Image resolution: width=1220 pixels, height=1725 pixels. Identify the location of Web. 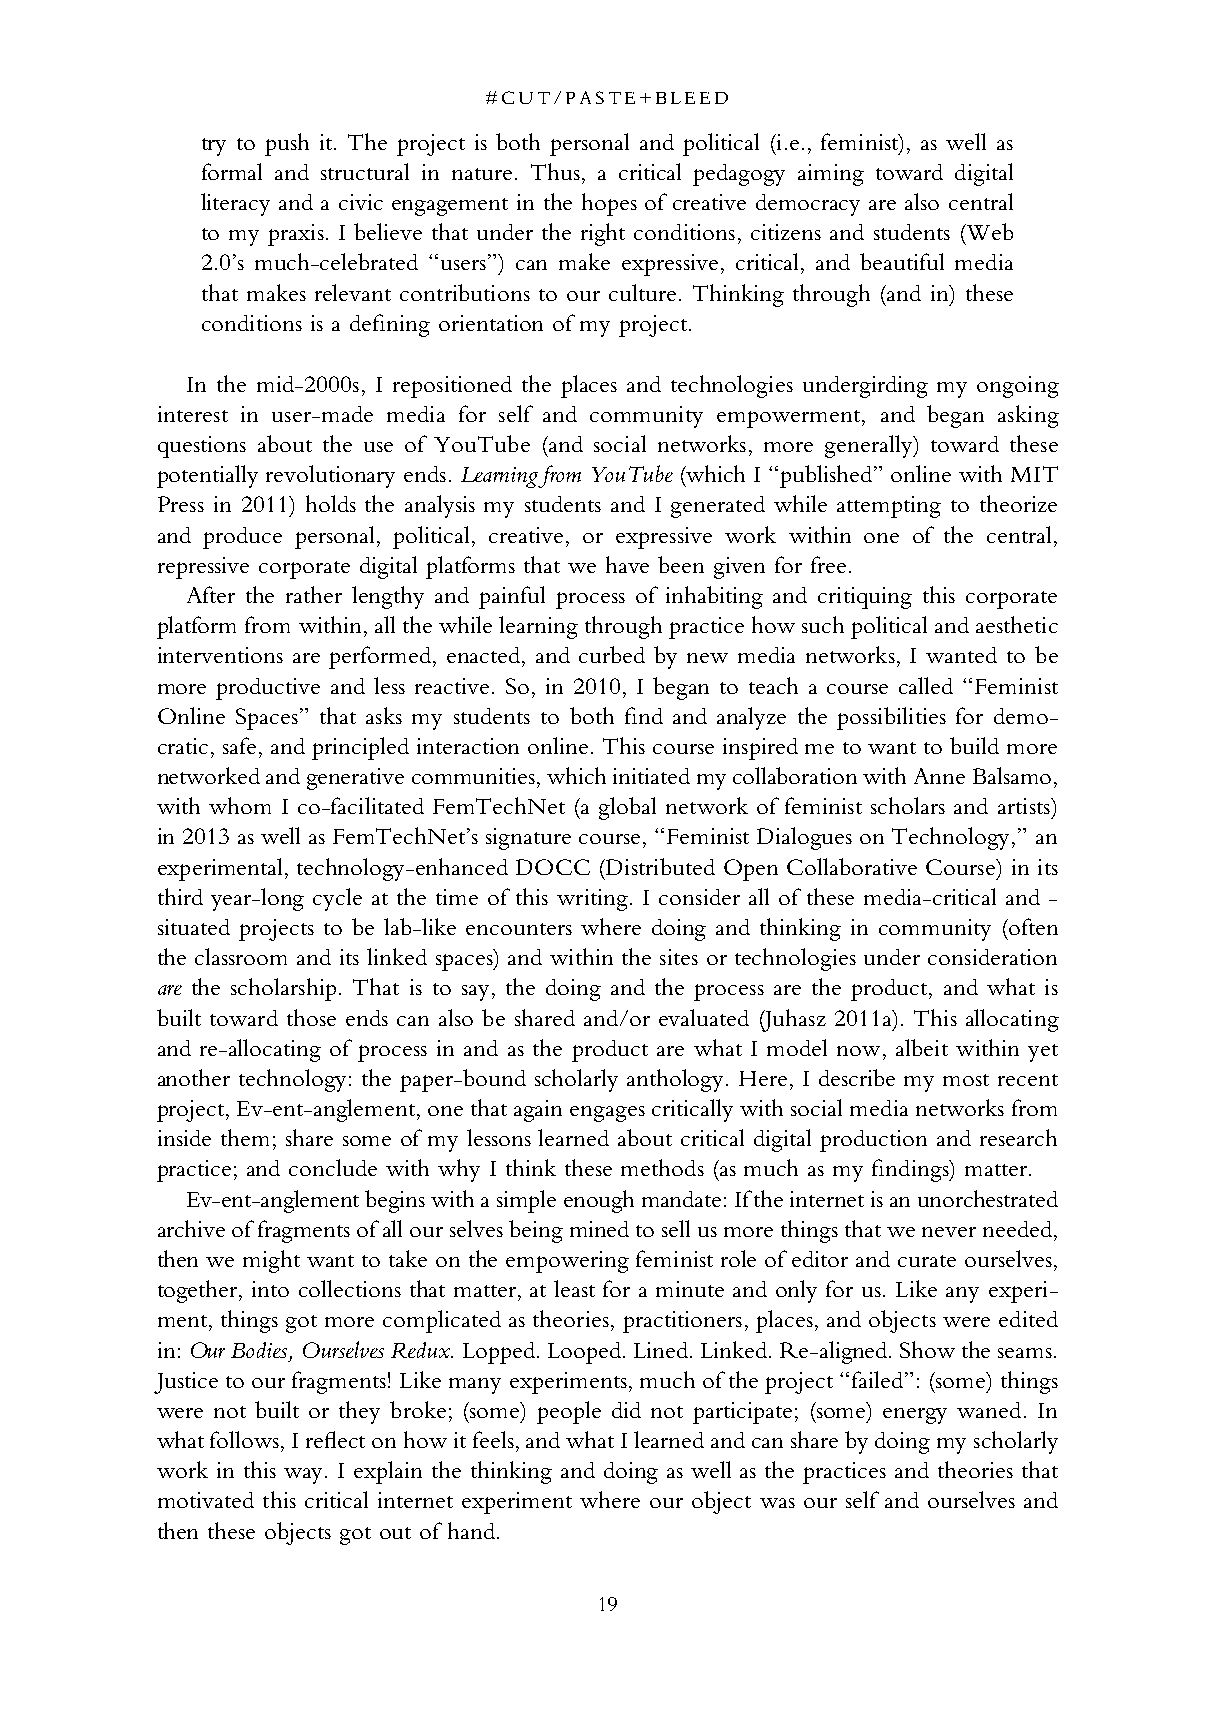
(988, 233).
